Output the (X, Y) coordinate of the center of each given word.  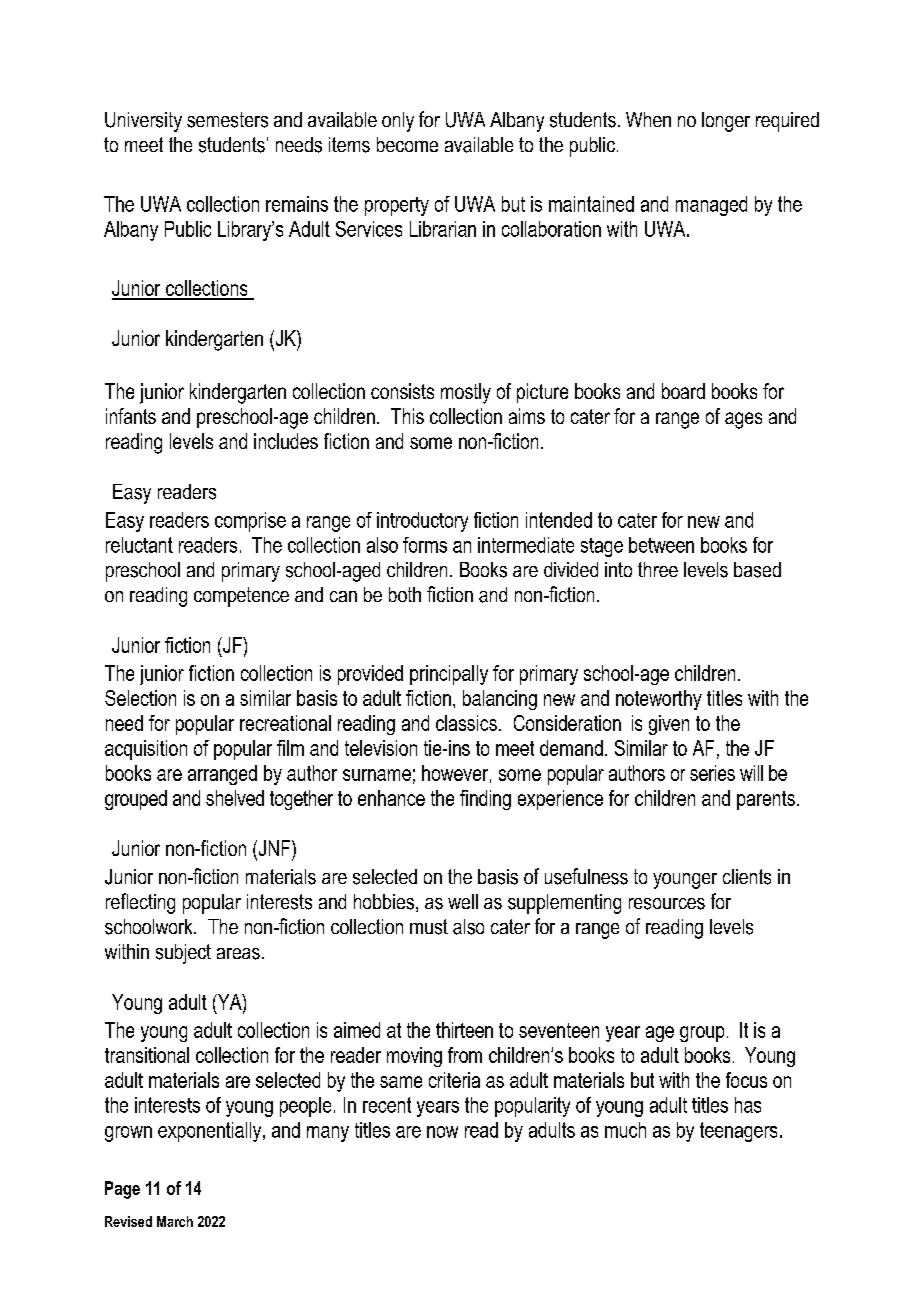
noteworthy (659, 700)
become (407, 144)
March (175, 1221)
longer (726, 122)
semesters (227, 120)
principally (449, 675)
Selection (140, 698)
